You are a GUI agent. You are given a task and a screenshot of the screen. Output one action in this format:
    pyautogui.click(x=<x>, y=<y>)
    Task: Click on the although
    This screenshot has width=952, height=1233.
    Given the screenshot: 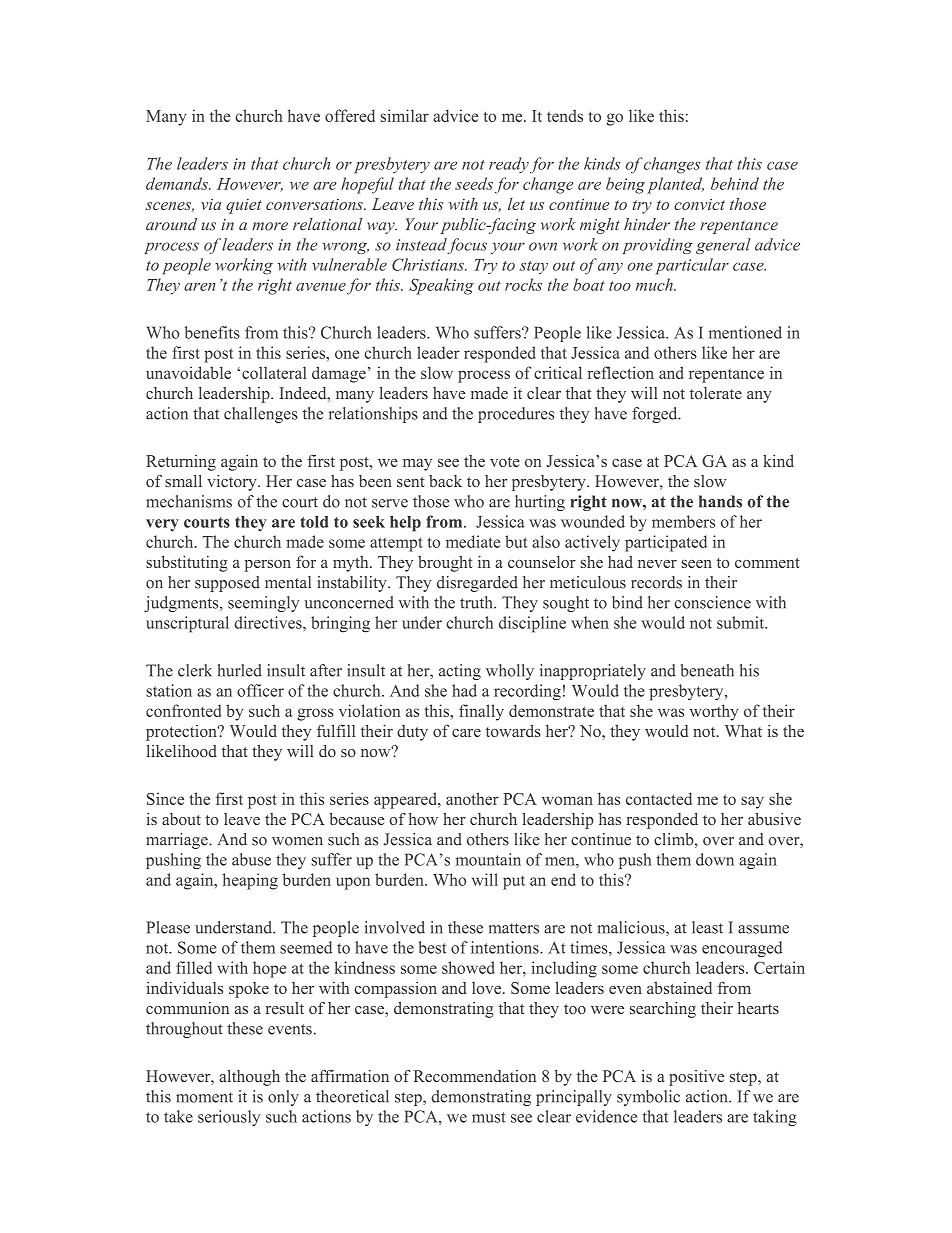 What is the action you would take?
    pyautogui.click(x=249, y=1078)
